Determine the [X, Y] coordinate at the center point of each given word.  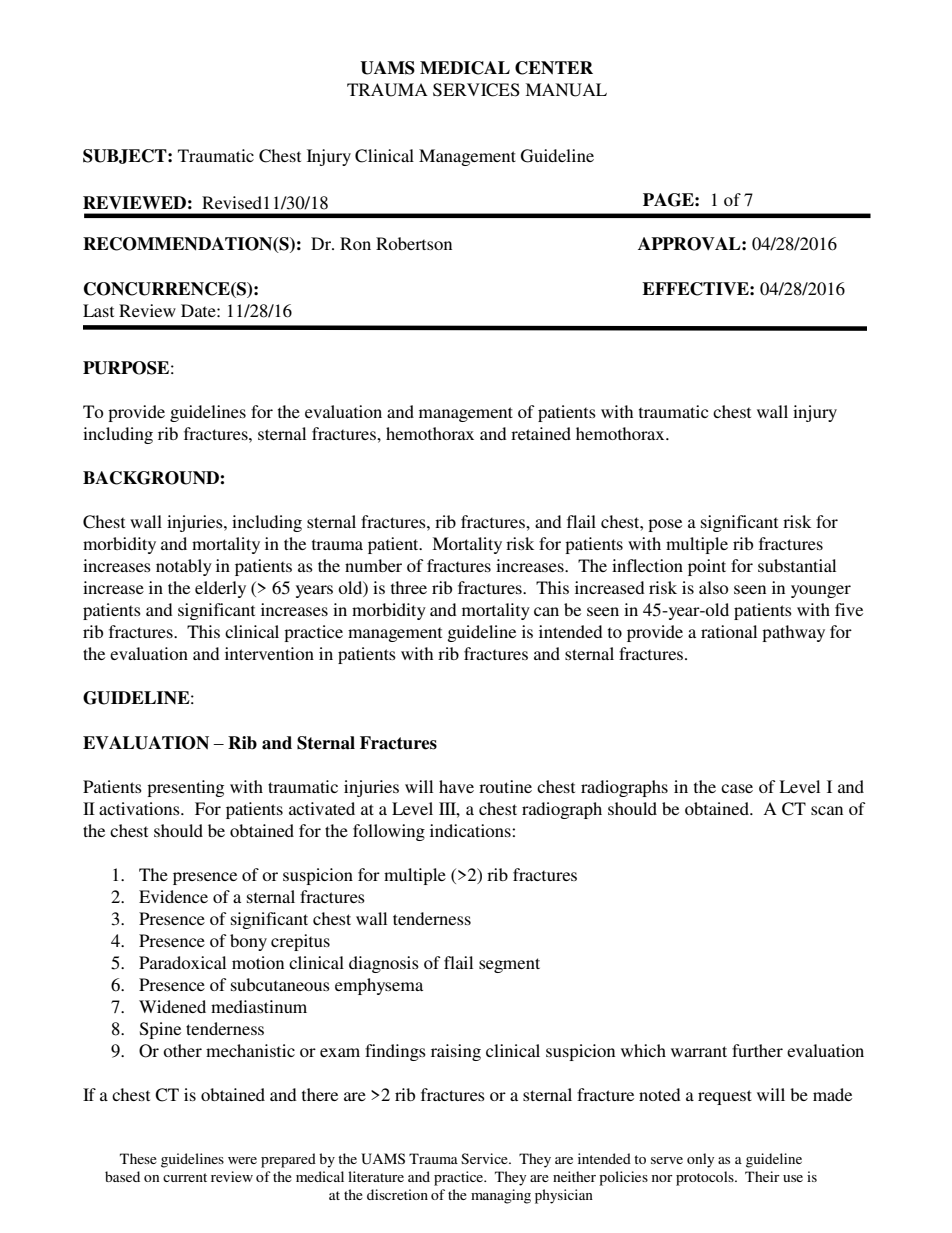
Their [762, 1176]
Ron [355, 243]
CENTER [554, 68]
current [185, 1177]
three [409, 587]
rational [729, 631]
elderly [220, 589]
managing [501, 1196]
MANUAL [566, 90]
